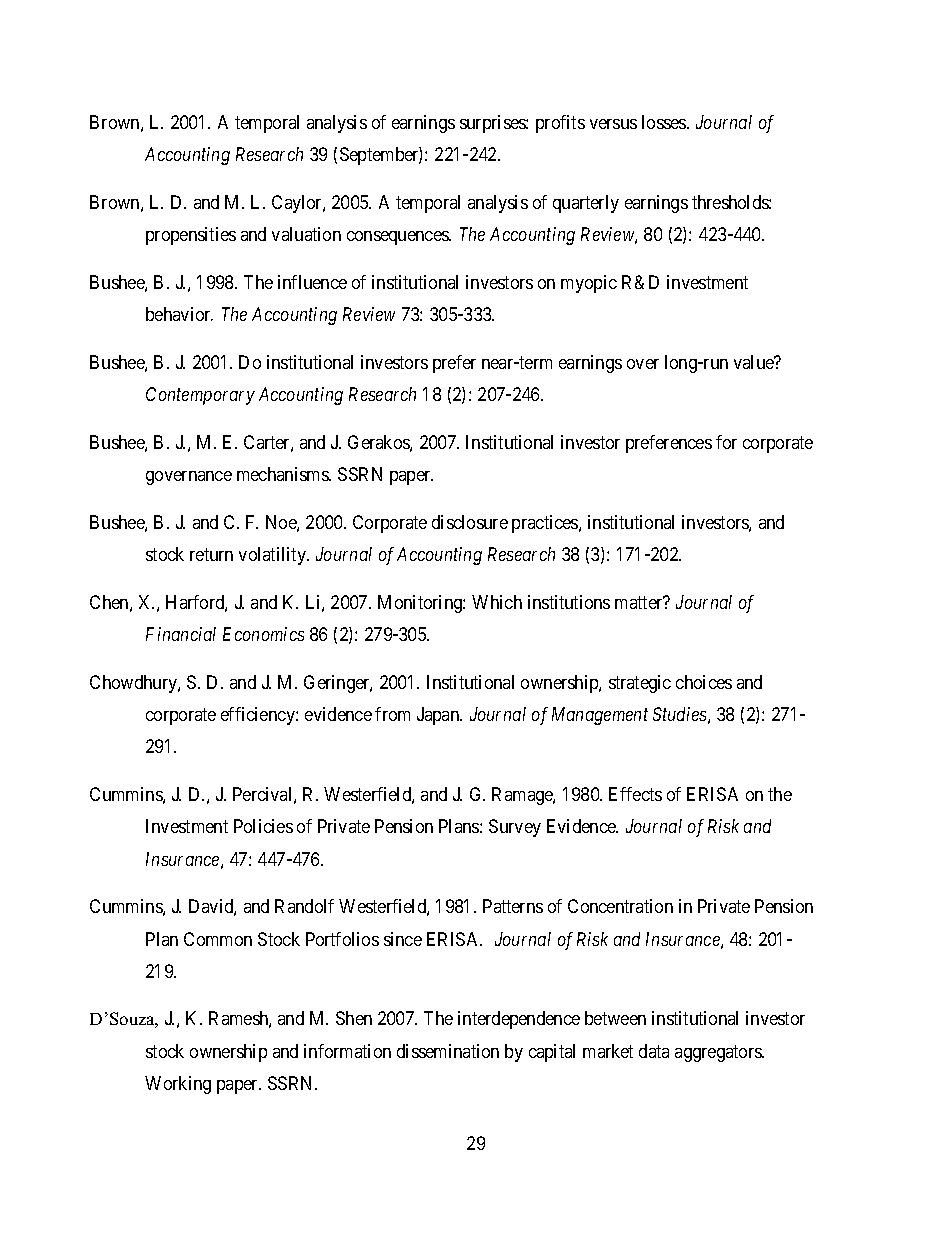 This screenshot has width=952, height=1233. I want to click on valuation, so click(306, 234).
